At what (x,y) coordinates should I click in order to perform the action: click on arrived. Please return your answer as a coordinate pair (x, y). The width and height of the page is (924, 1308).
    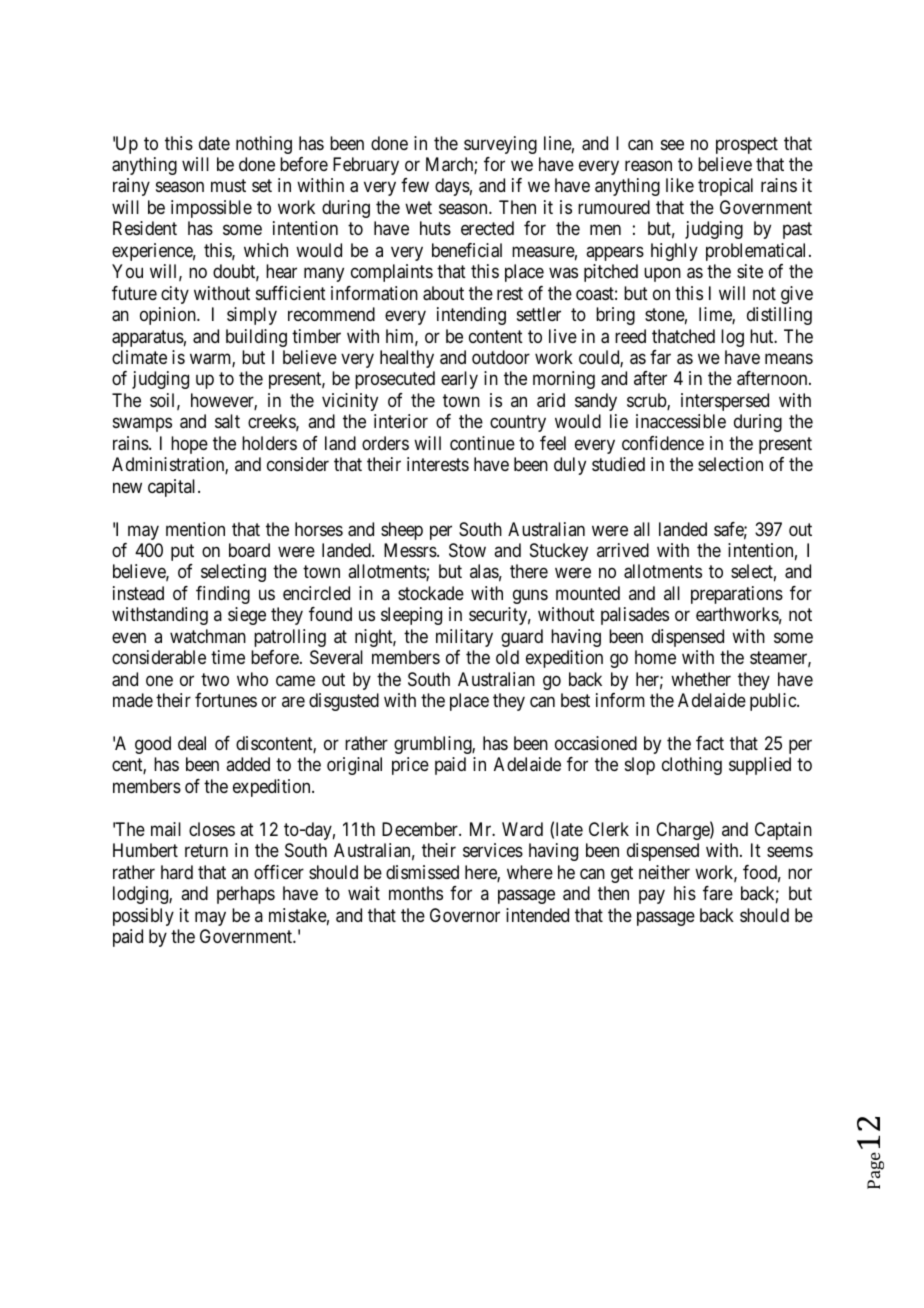
    Looking at the image, I should click on (623, 550).
